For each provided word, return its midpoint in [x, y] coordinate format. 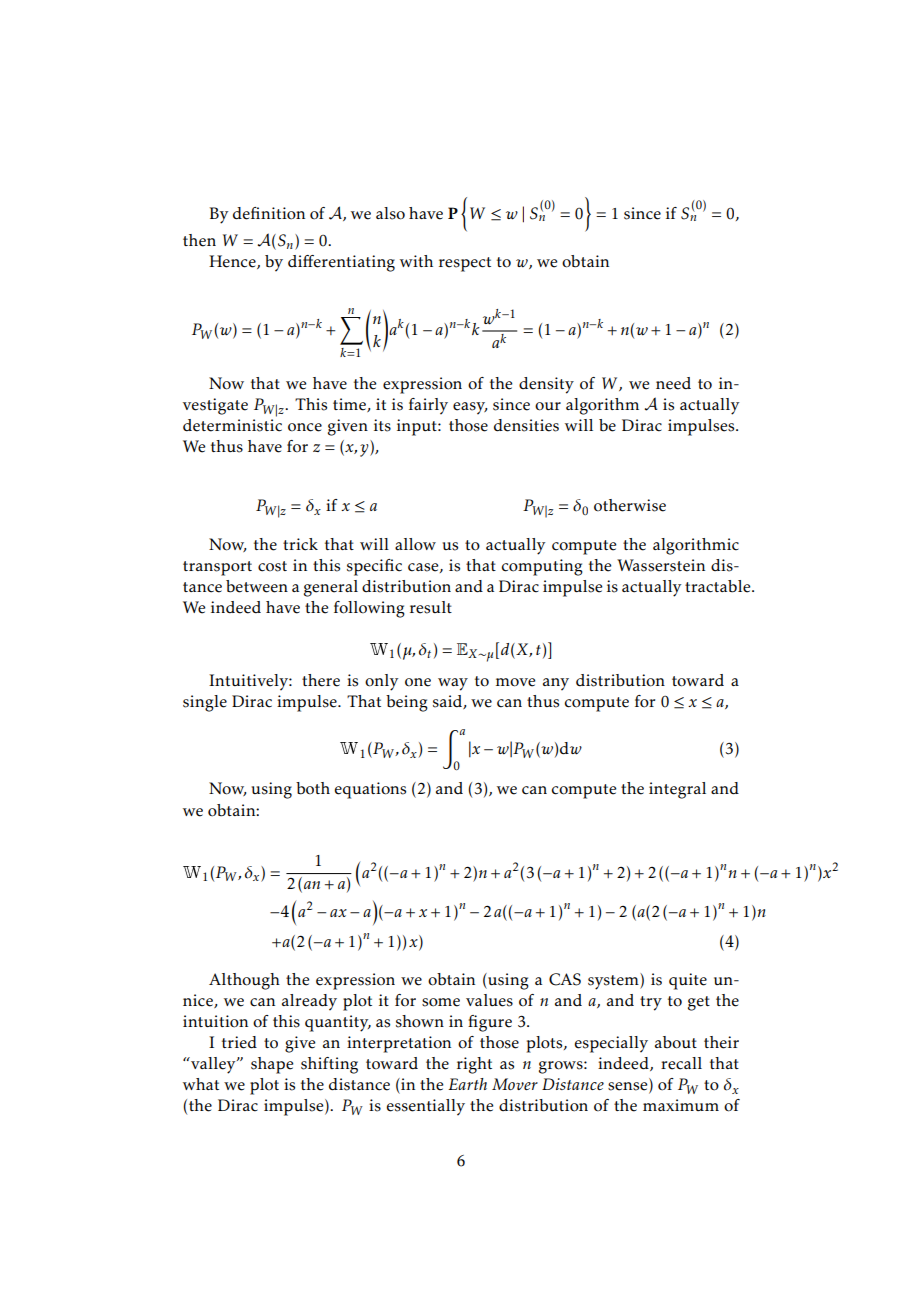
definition [269, 213]
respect [465, 264]
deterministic [232, 425]
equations [370, 790]
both [313, 788]
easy [470, 408]
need [673, 383]
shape [272, 1065]
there [321, 680]
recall [681, 1063]
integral [677, 790]
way [453, 684]
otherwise [630, 505]
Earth [467, 1084]
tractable [719, 586]
